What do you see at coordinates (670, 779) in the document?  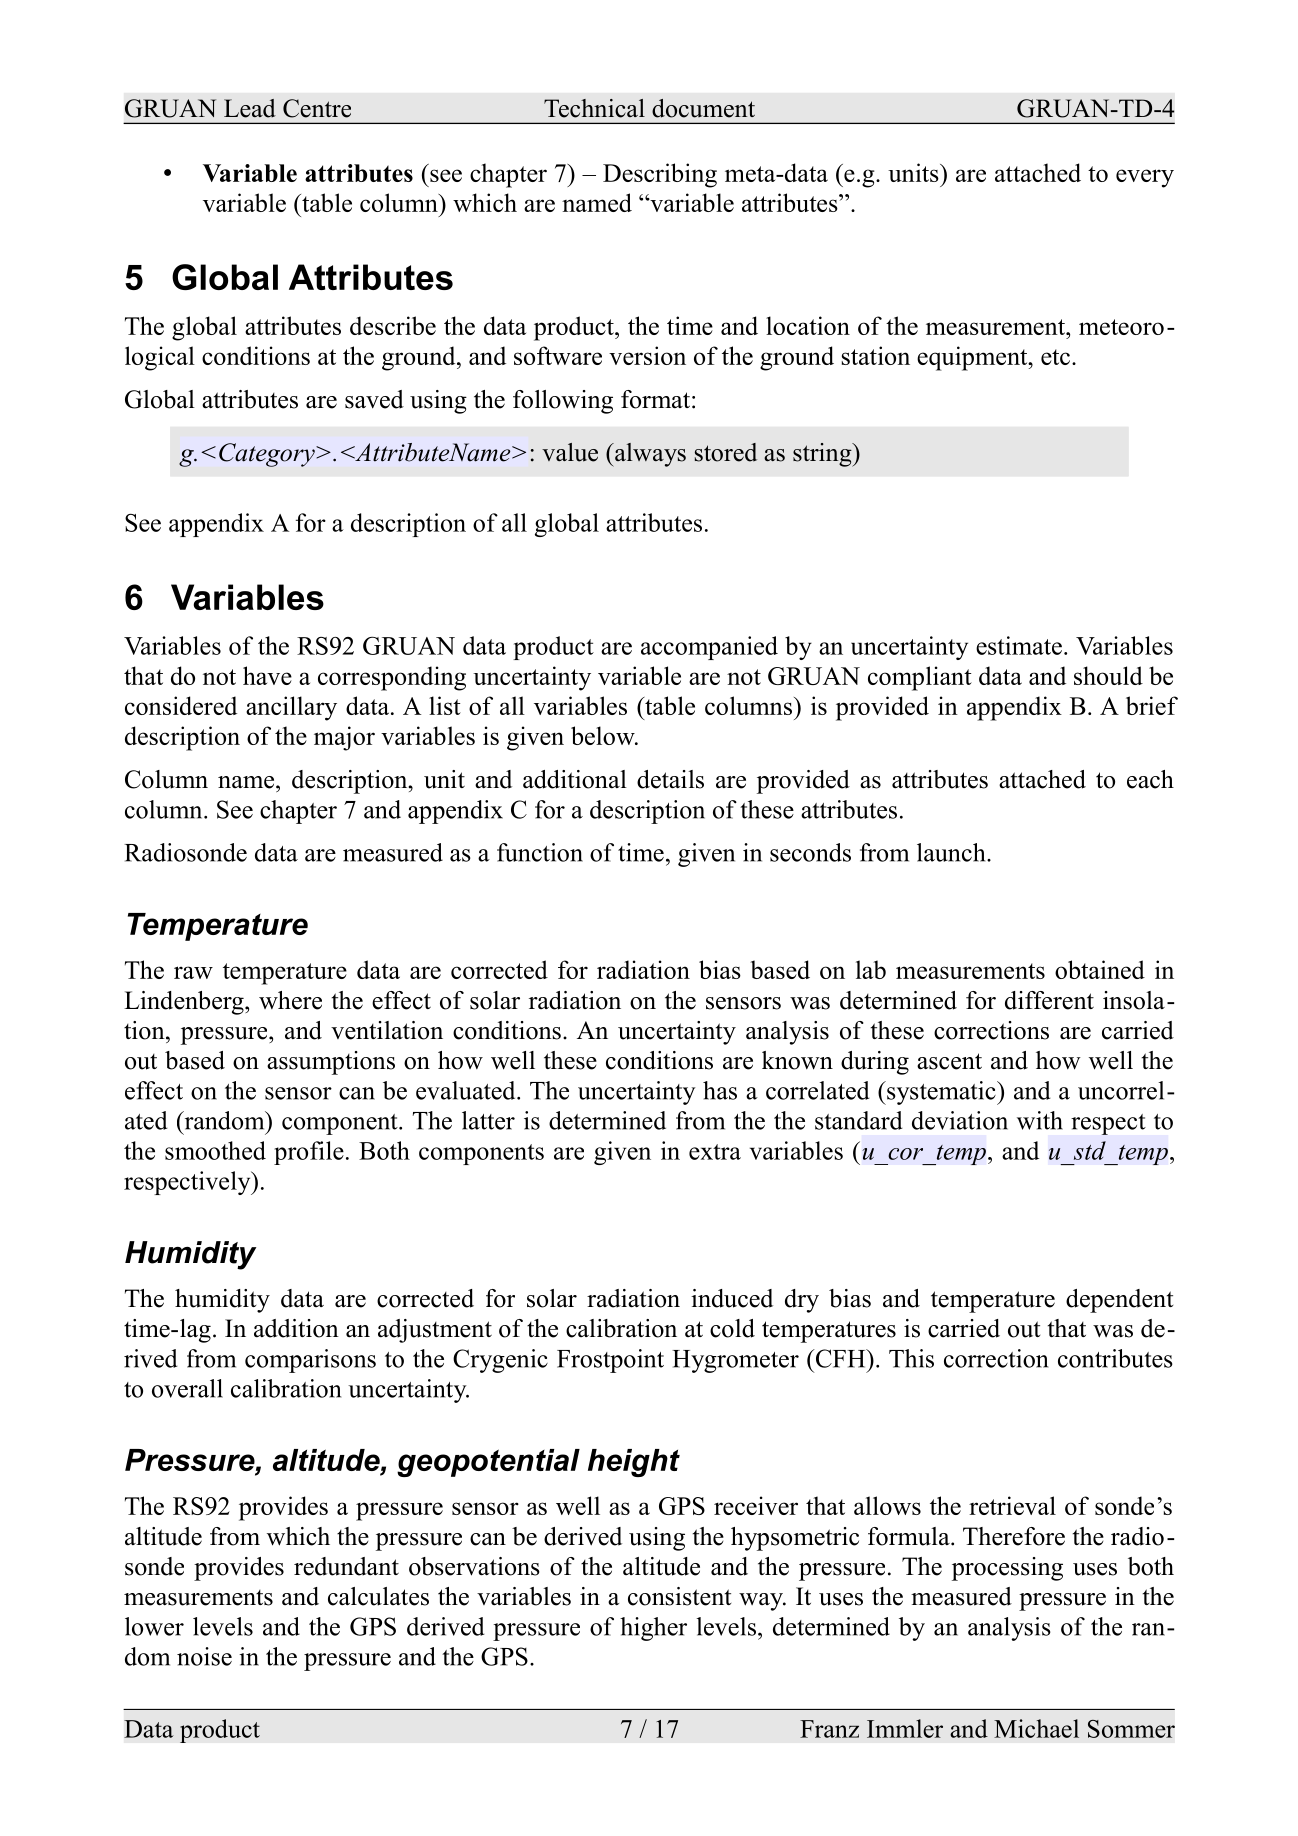 I see `details` at bounding box center [670, 779].
